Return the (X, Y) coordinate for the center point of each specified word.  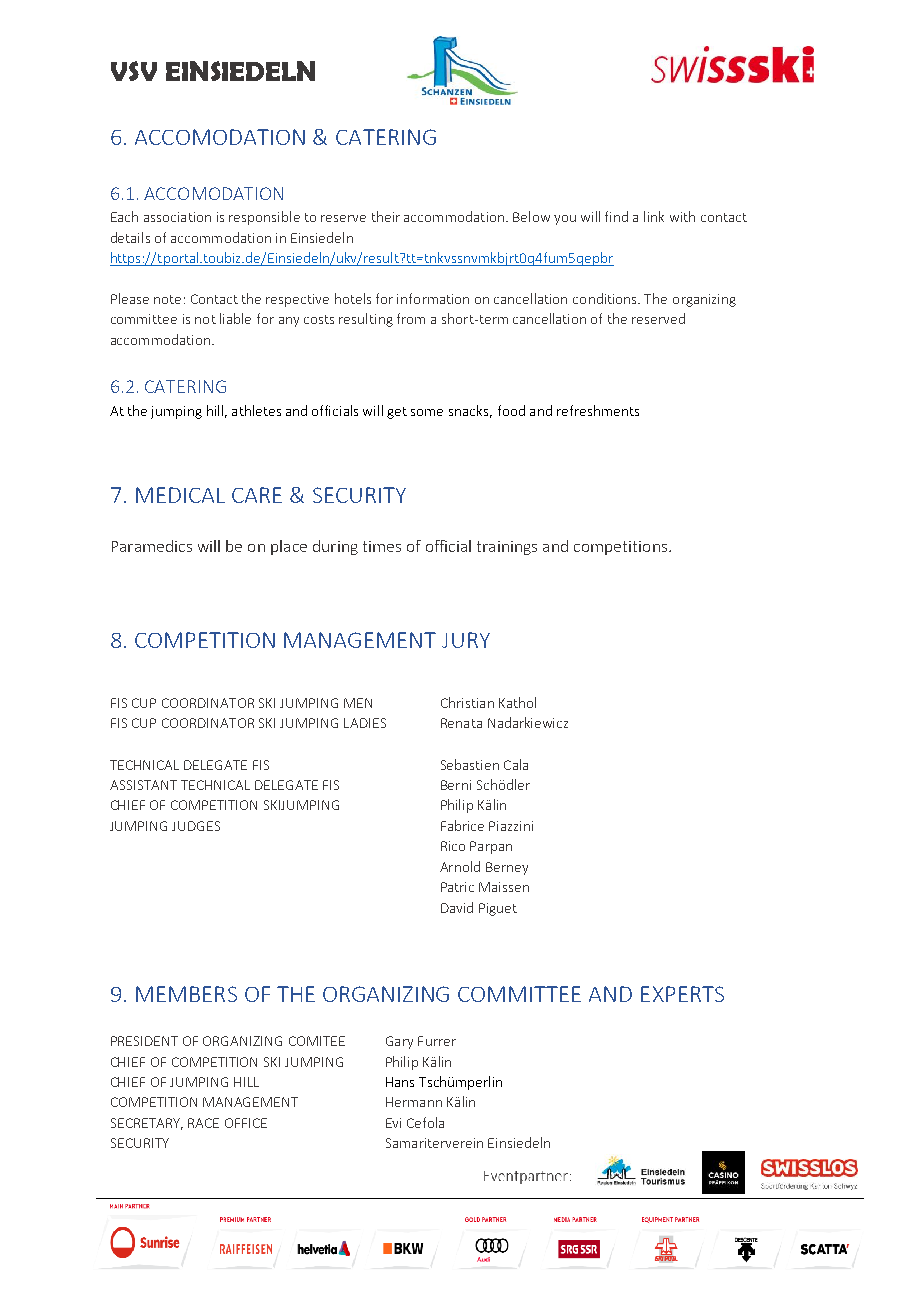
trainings (507, 548)
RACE (203, 1123)
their (386, 216)
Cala (516, 764)
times (382, 546)
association (177, 217)
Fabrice (462, 825)
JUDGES (196, 826)
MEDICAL (180, 495)
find (616, 216)
